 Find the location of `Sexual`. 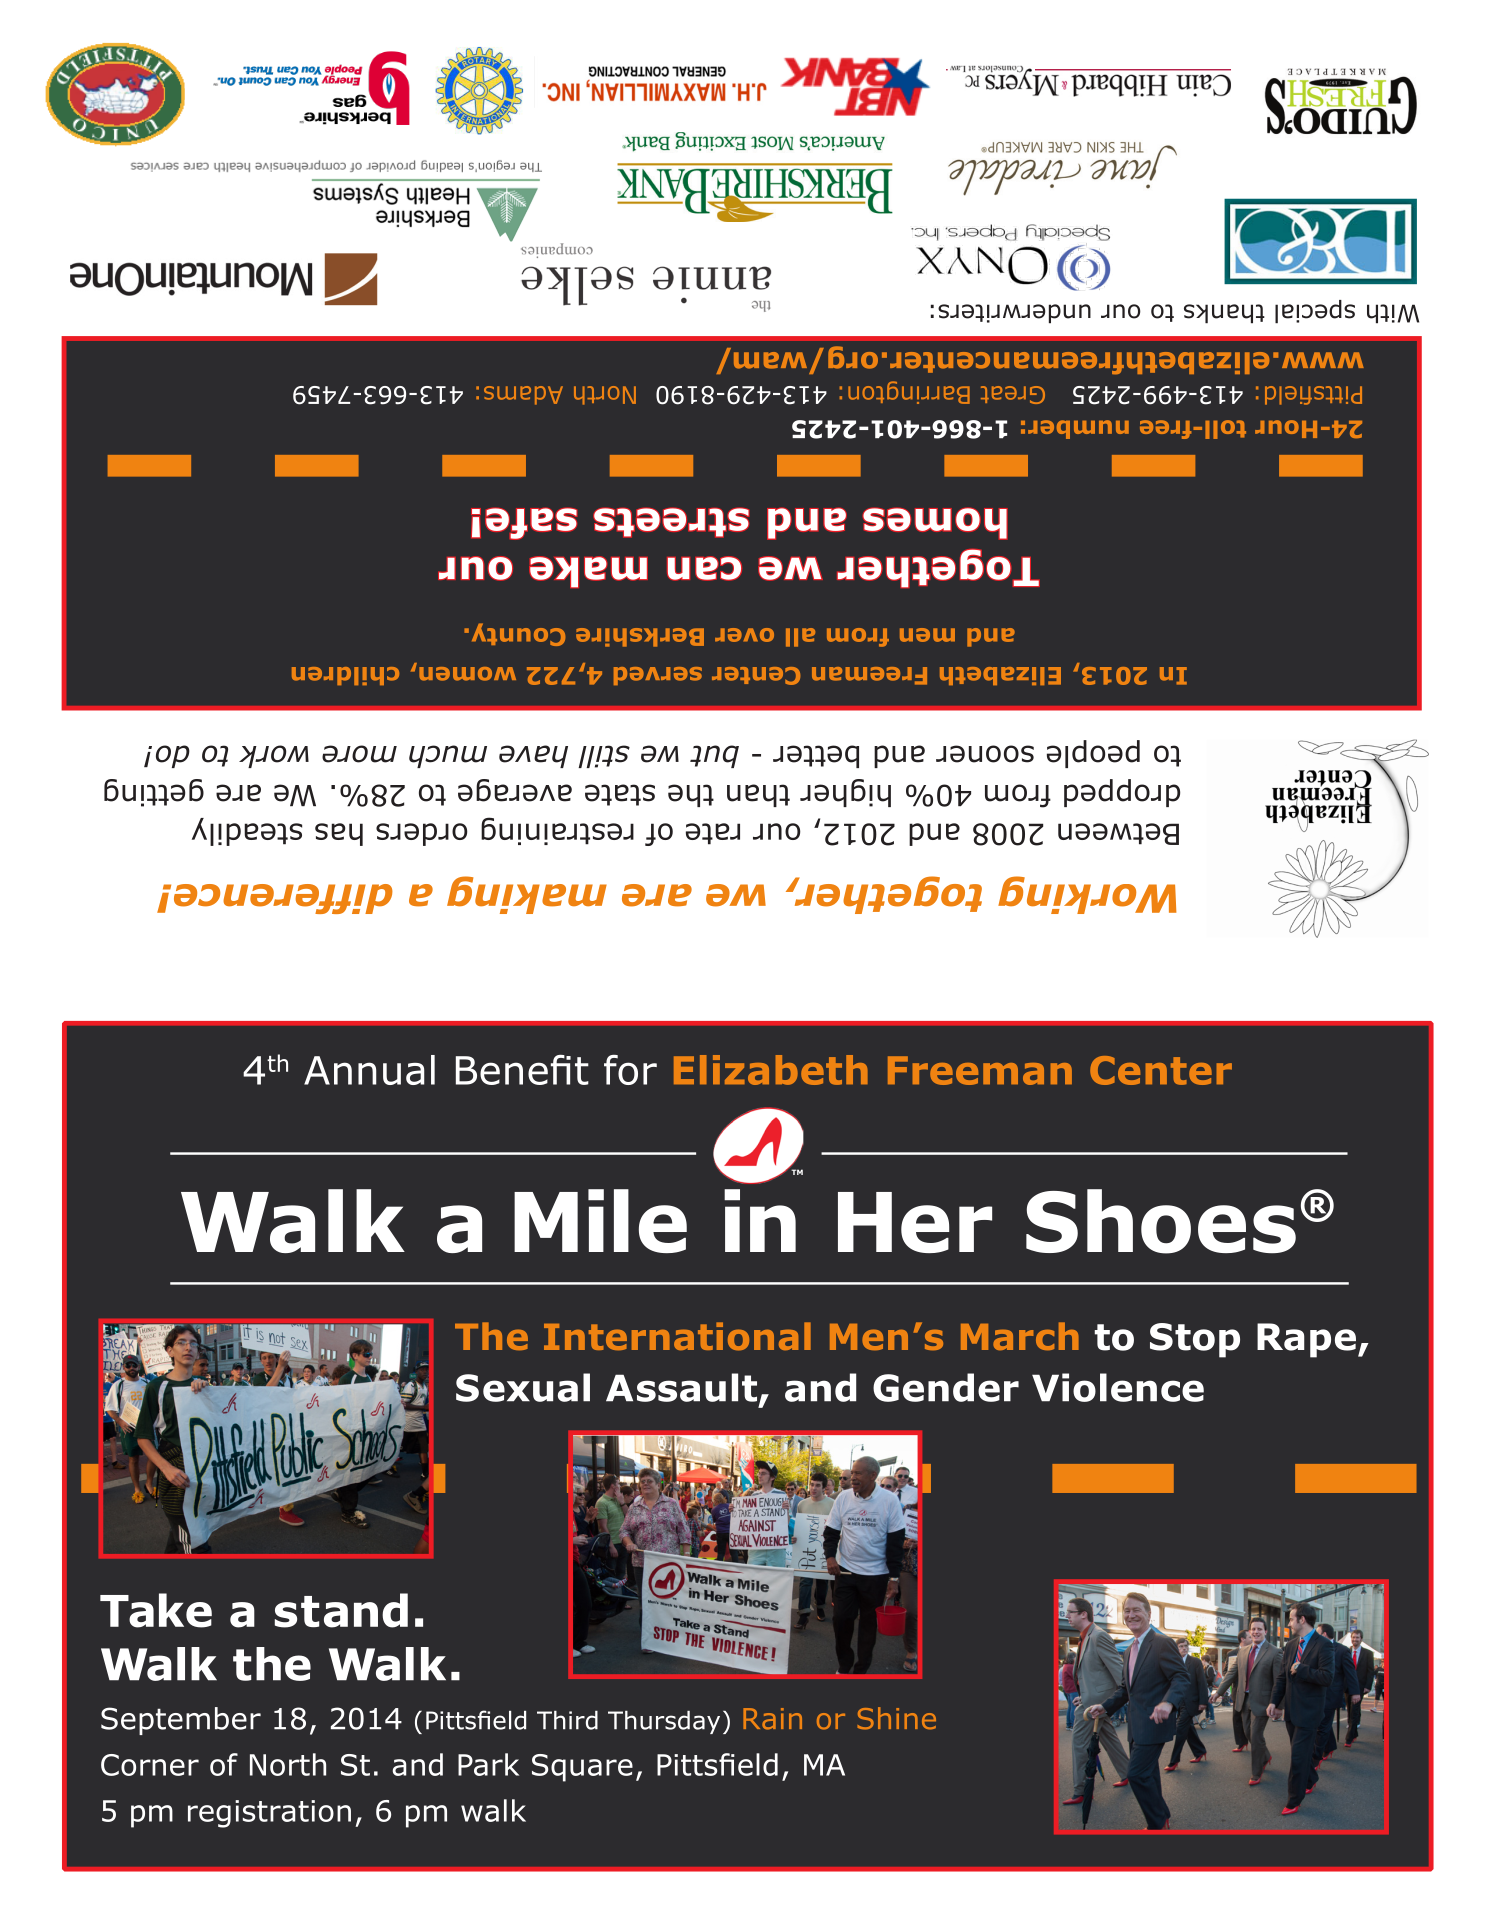

Sexual is located at coordinates (523, 1387).
